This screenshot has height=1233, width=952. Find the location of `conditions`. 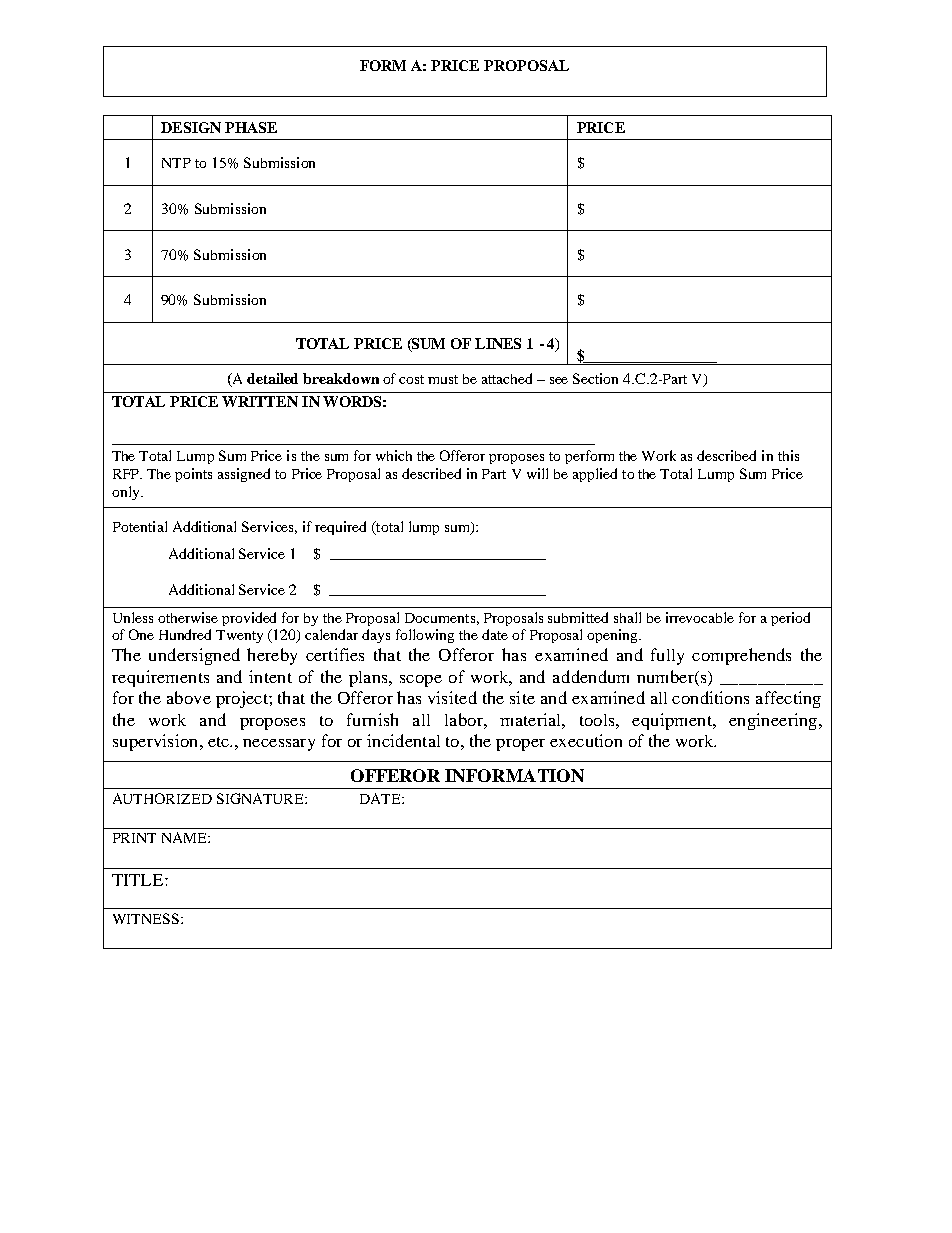

conditions is located at coordinates (710, 697).
